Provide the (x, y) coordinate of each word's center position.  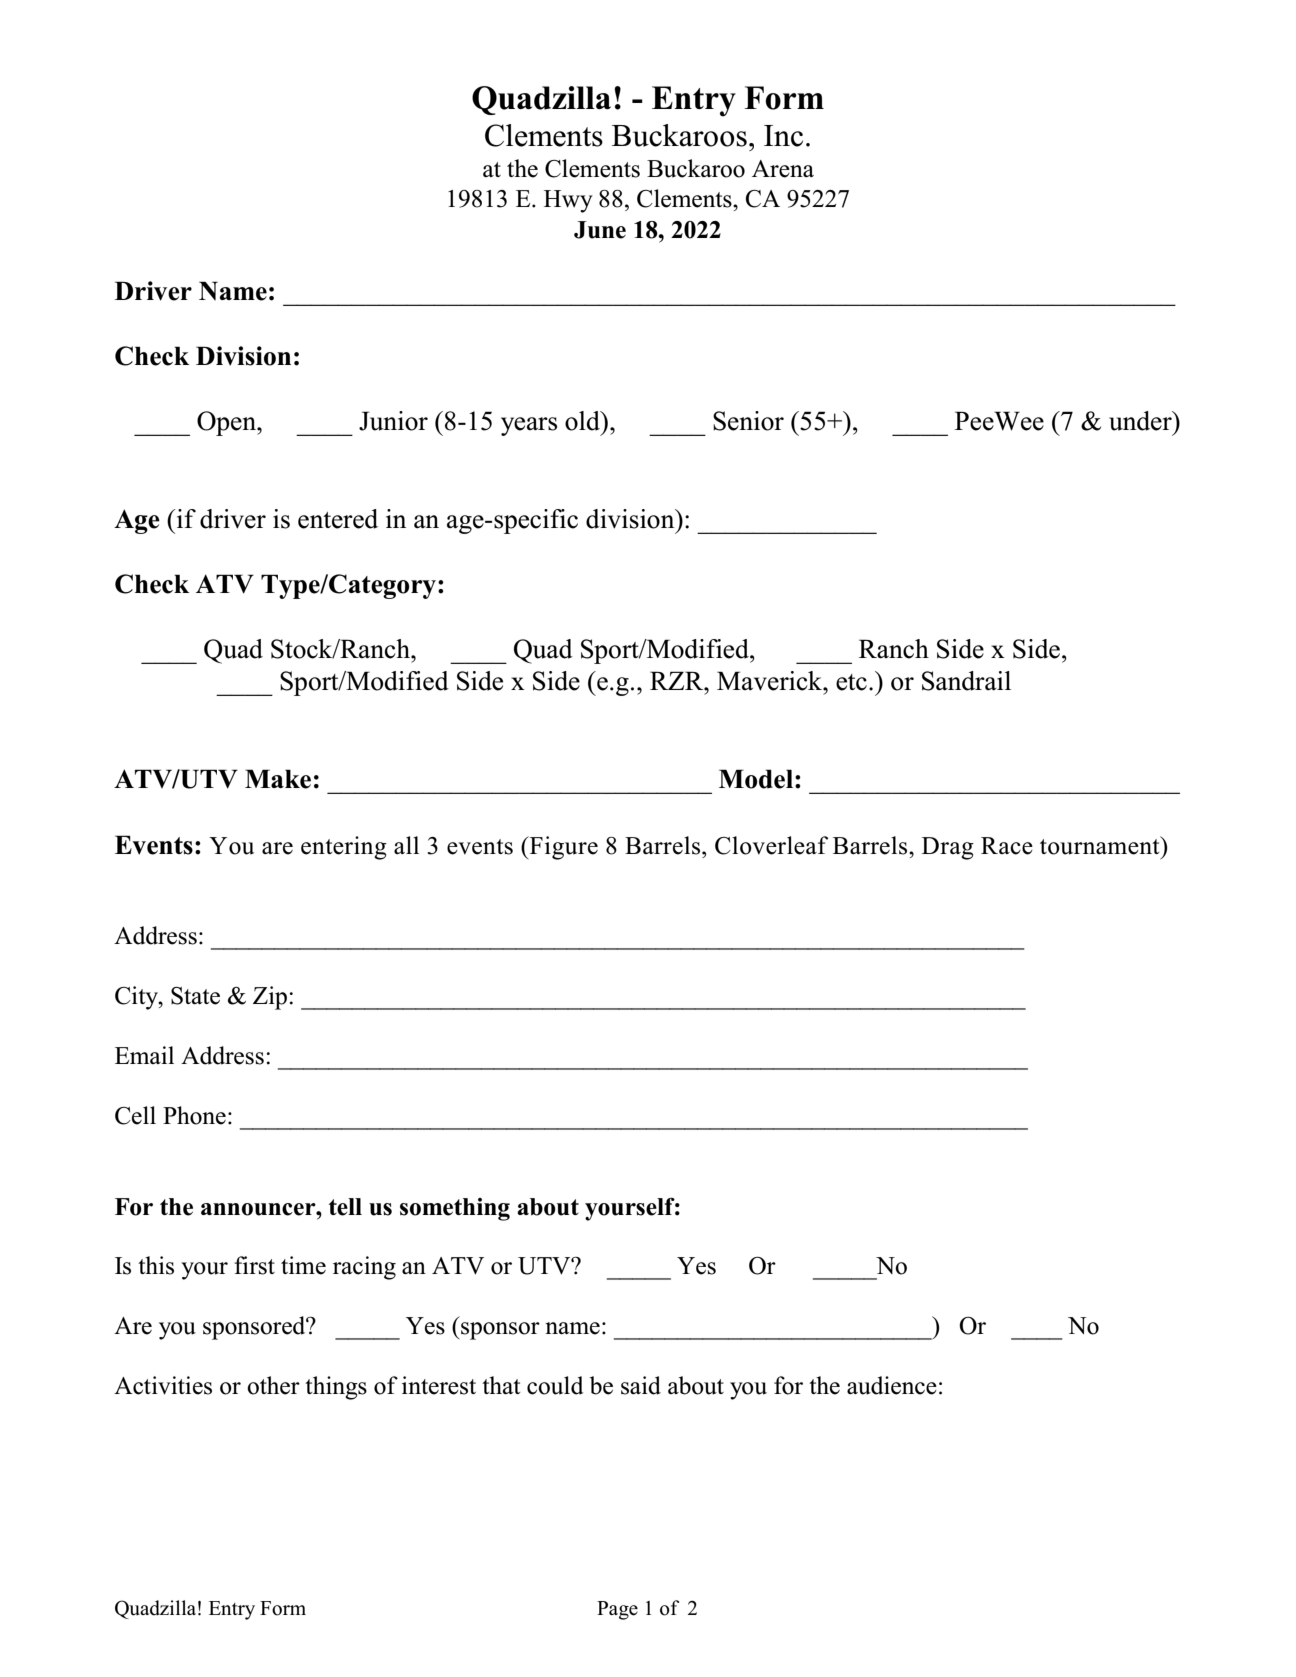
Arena (783, 169)
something (455, 1209)
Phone (194, 1115)
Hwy (568, 201)
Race (1007, 846)
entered (338, 519)
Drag (948, 848)
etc (851, 682)
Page (617, 1610)
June (600, 230)
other (273, 1385)
